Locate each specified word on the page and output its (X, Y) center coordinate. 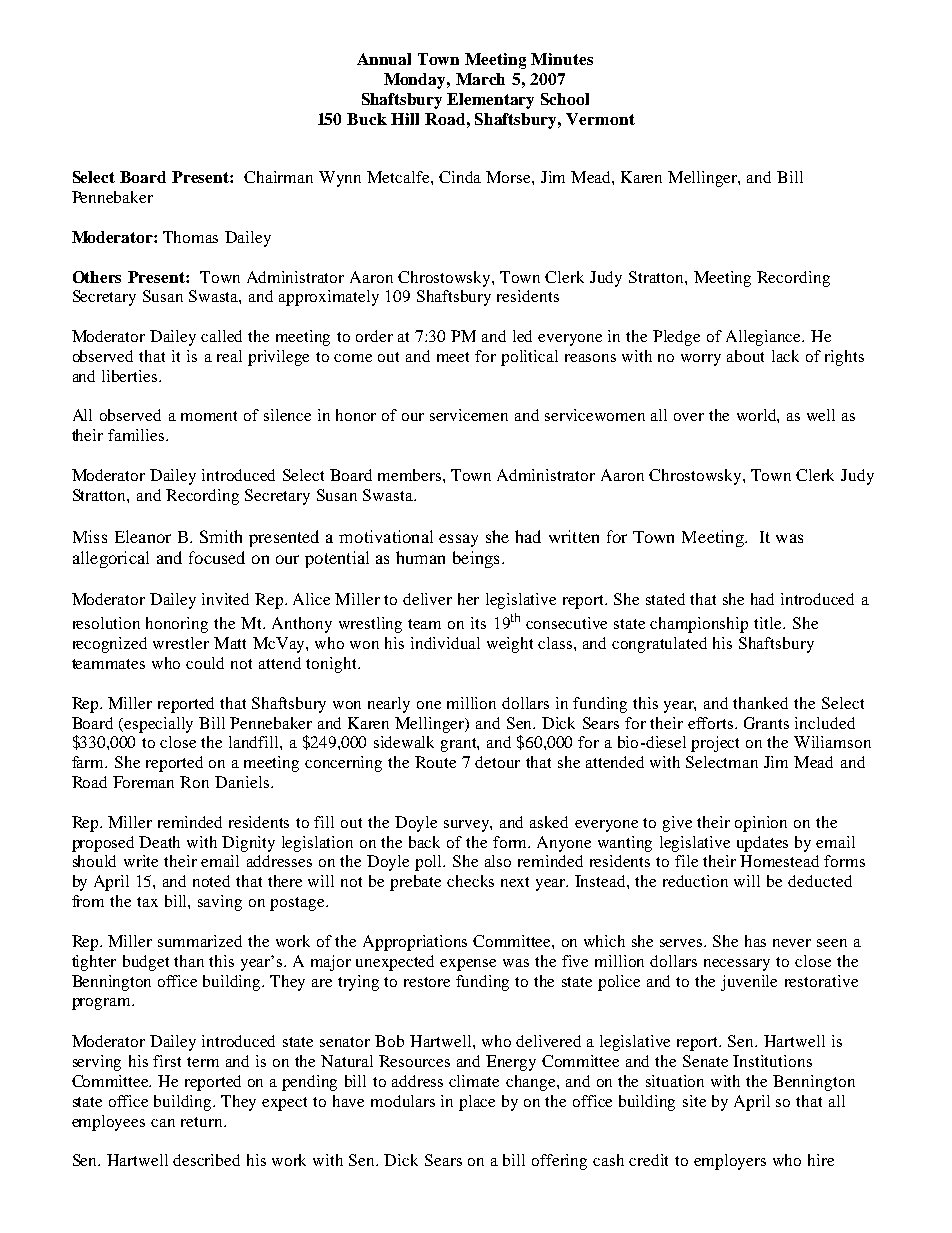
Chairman (278, 177)
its (478, 623)
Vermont (600, 119)
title (769, 623)
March (480, 79)
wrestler (181, 643)
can (163, 1123)
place (477, 1103)
